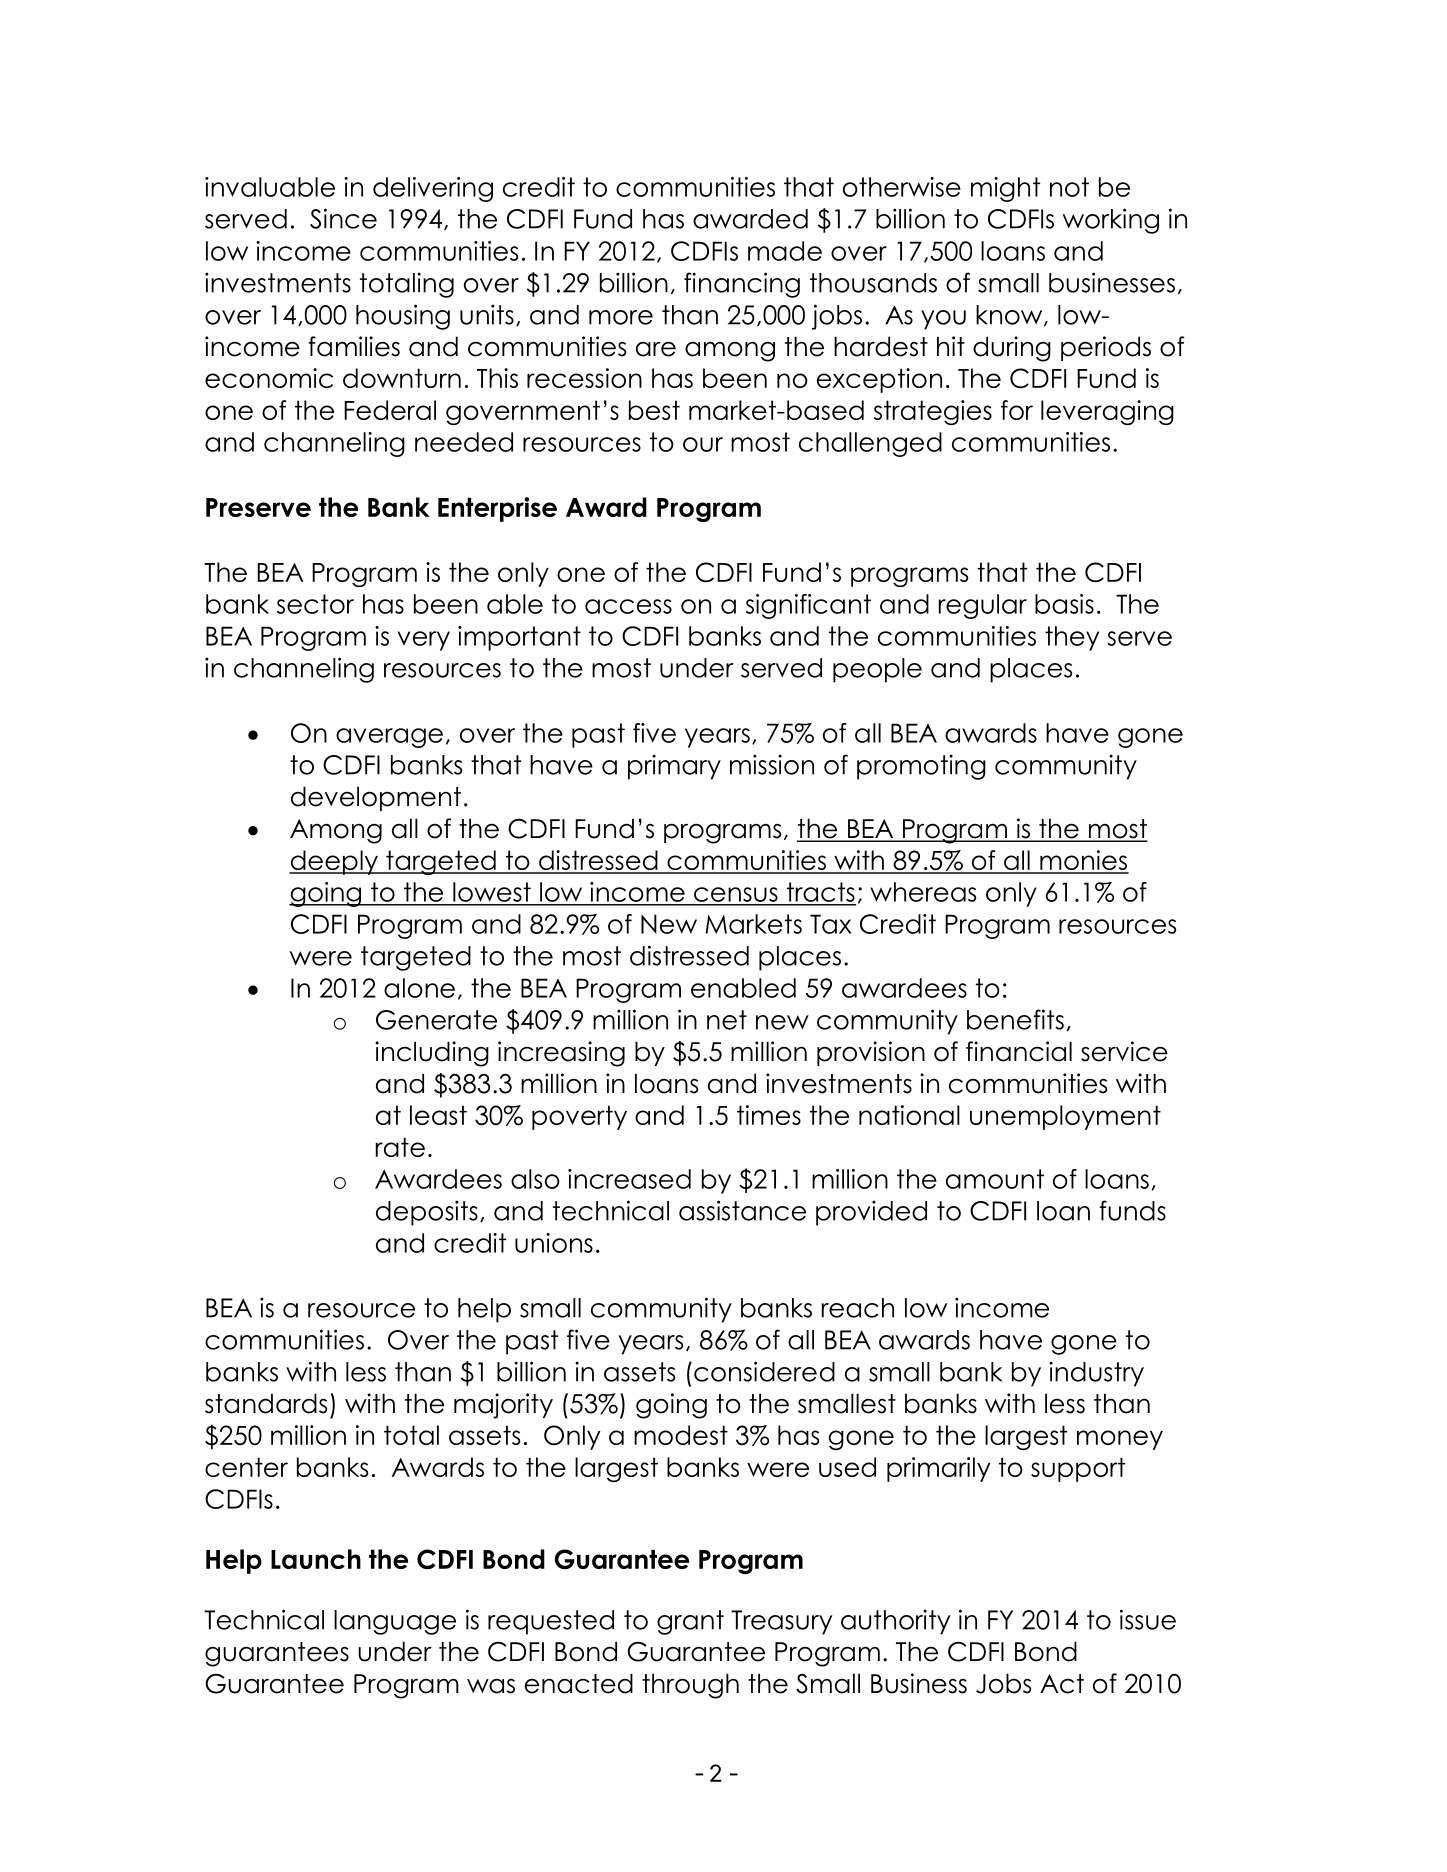 The width and height of the screenshot is (1447, 1872). Describe the element at coordinates (389, 738) in the screenshot. I see `average` at that location.
